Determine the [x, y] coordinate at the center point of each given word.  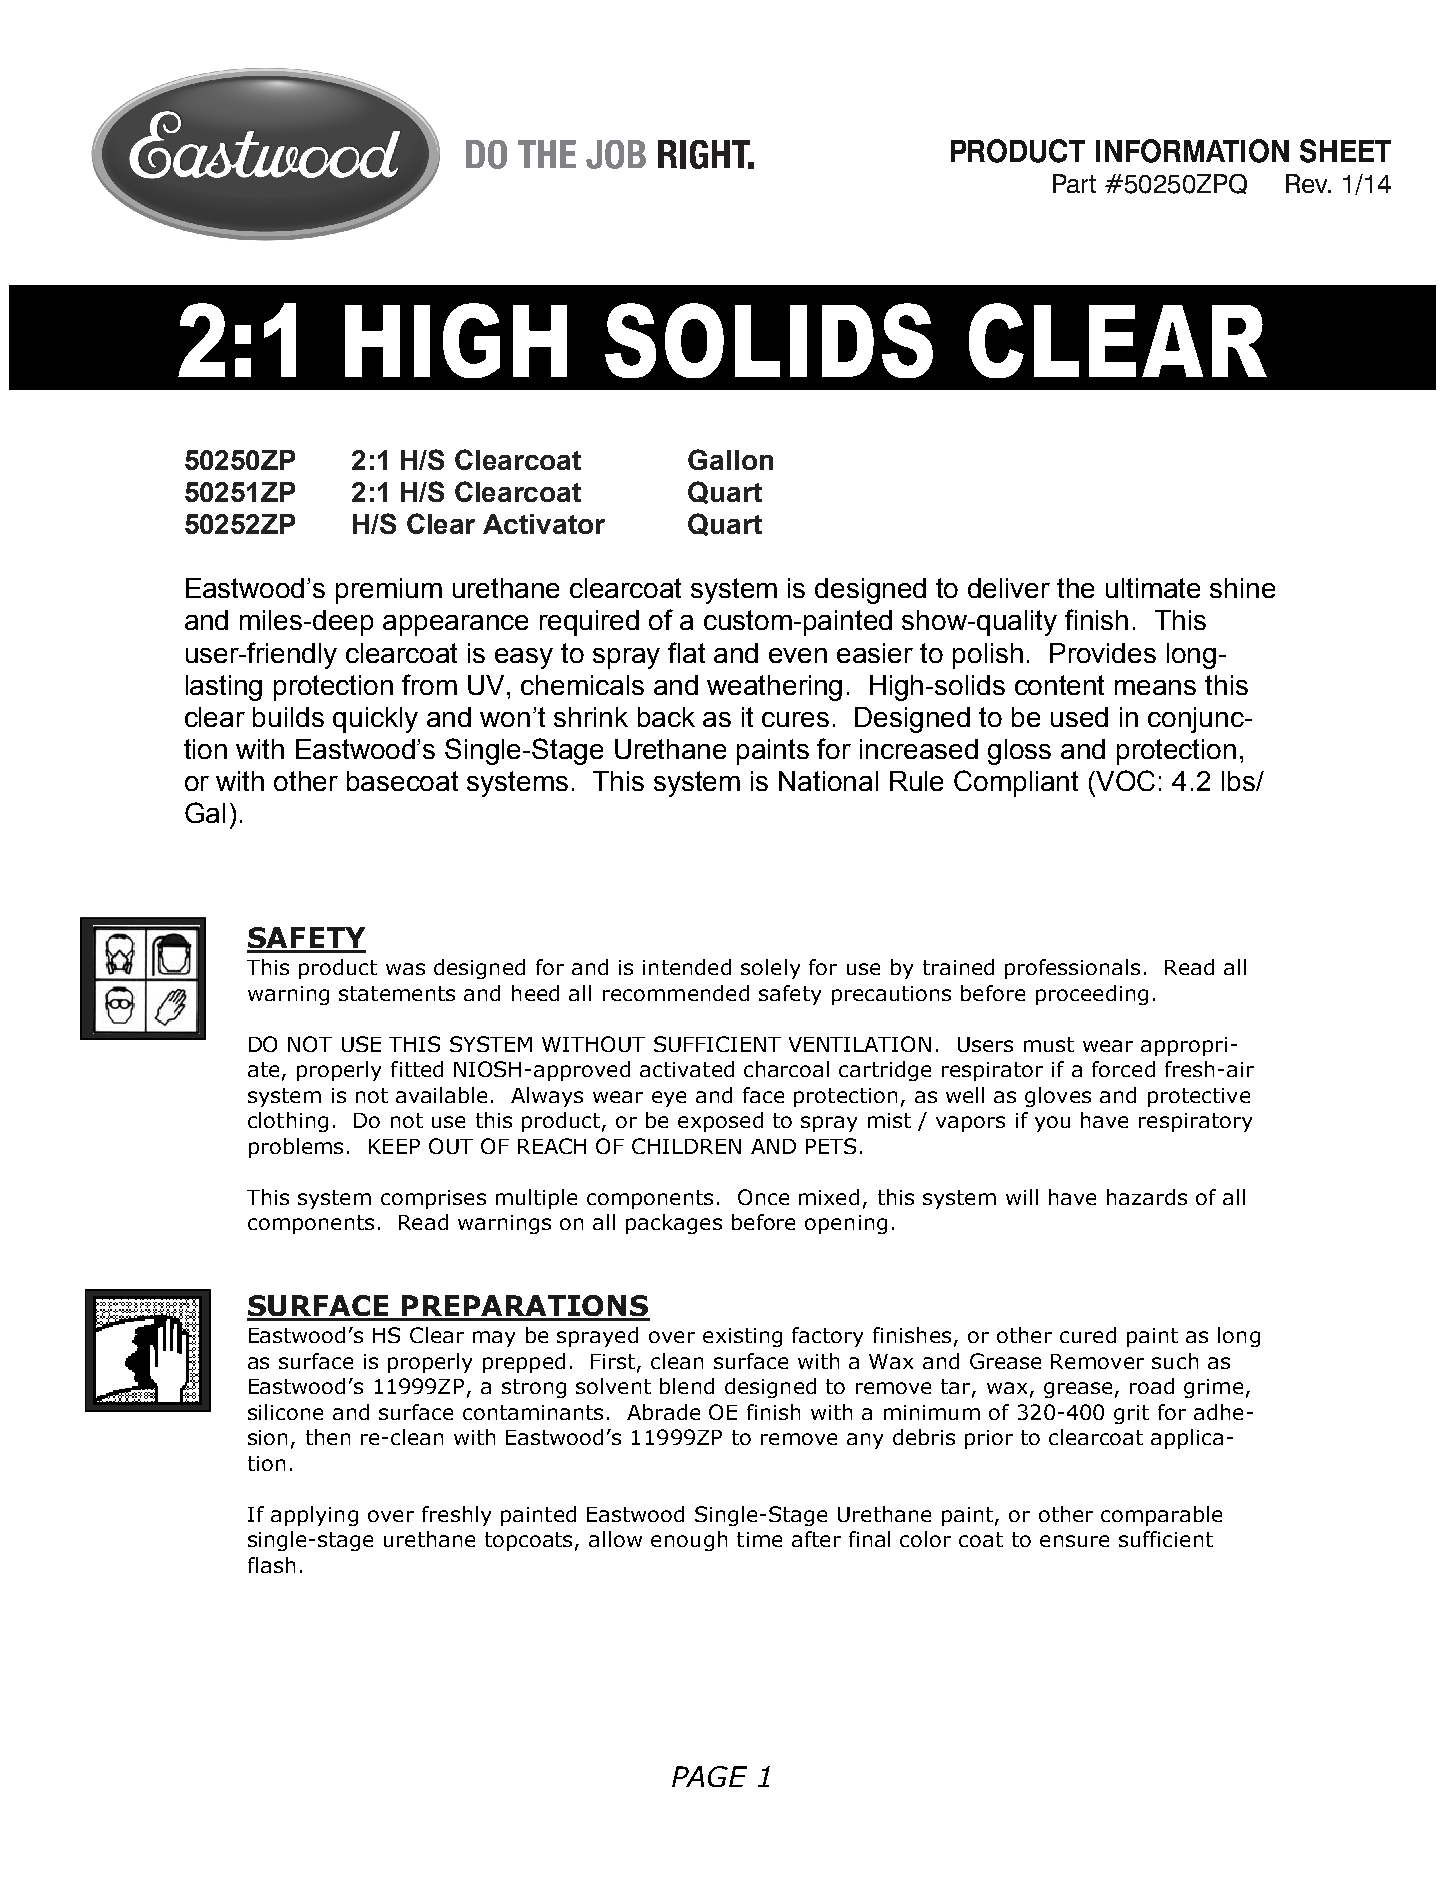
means [1155, 687]
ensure [1074, 1541]
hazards [1147, 1197]
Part [1074, 183]
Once [763, 1197]
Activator [544, 524]
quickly [375, 720]
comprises [433, 1199]
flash [271, 1565]
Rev [1308, 183]
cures [795, 719]
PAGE [709, 1776]
